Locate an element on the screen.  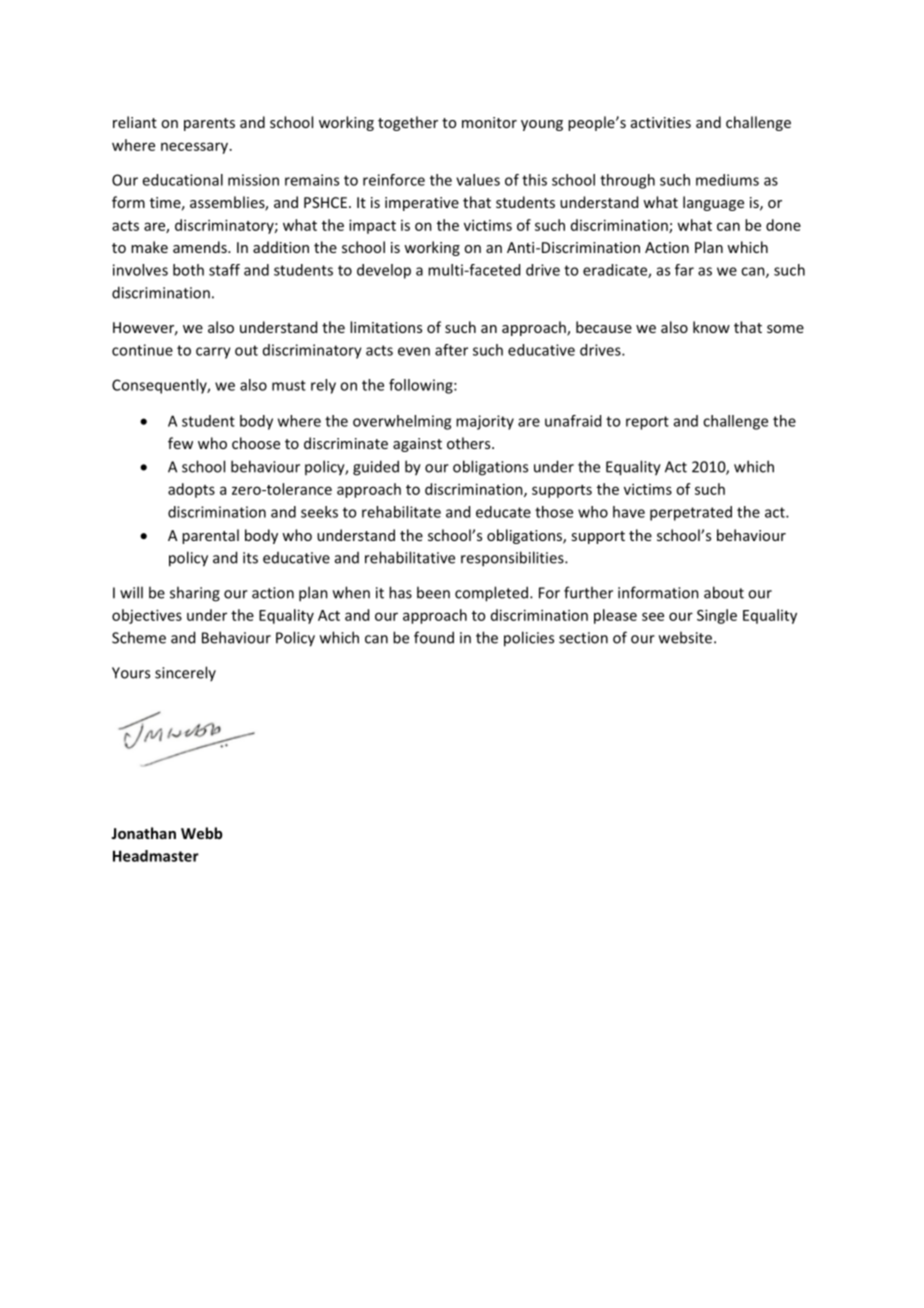
perpetrated is located at coordinates (691, 513).
